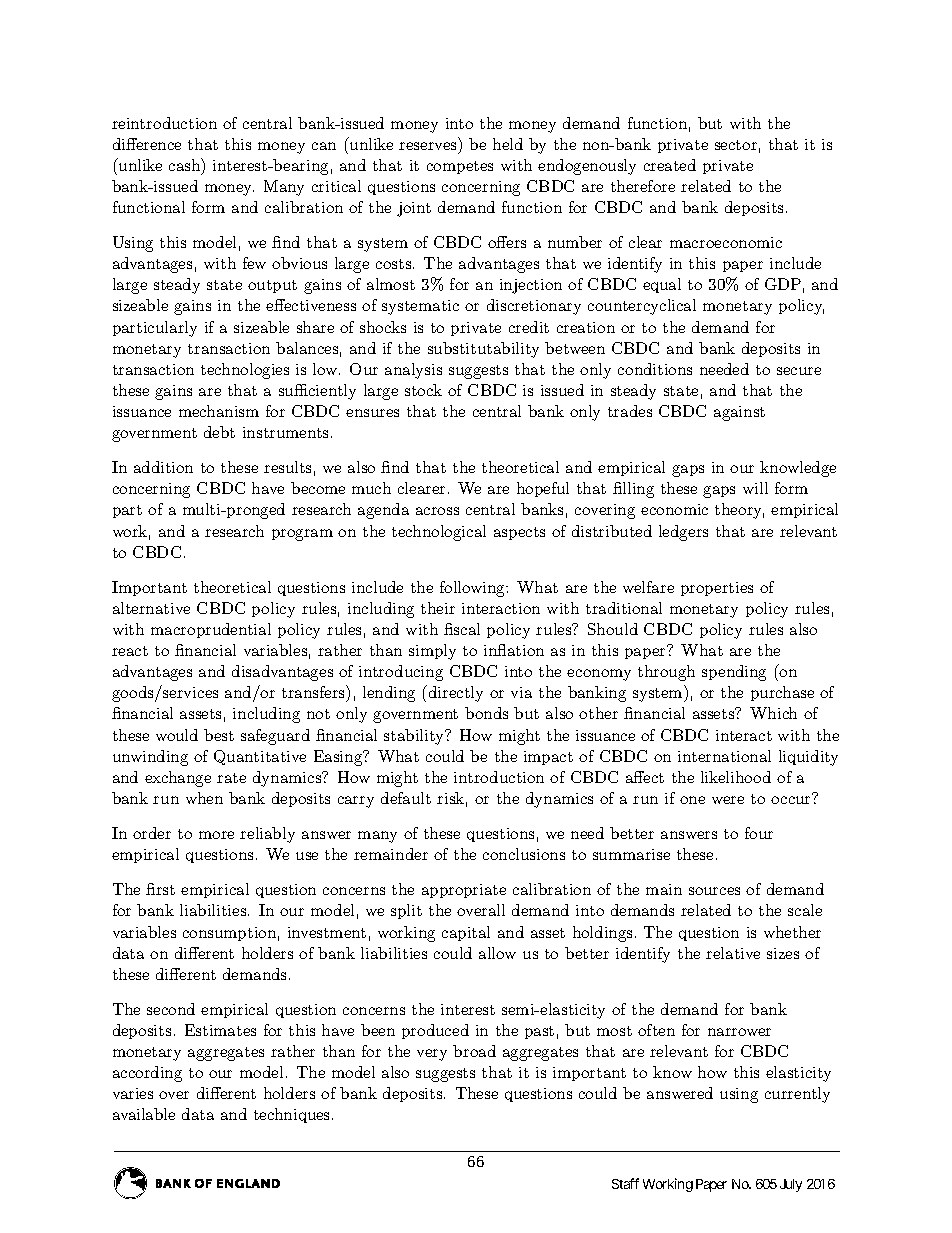 The width and height of the screenshot is (952, 1233). Describe the element at coordinates (144, 1114) in the screenshot. I see `available` at that location.
